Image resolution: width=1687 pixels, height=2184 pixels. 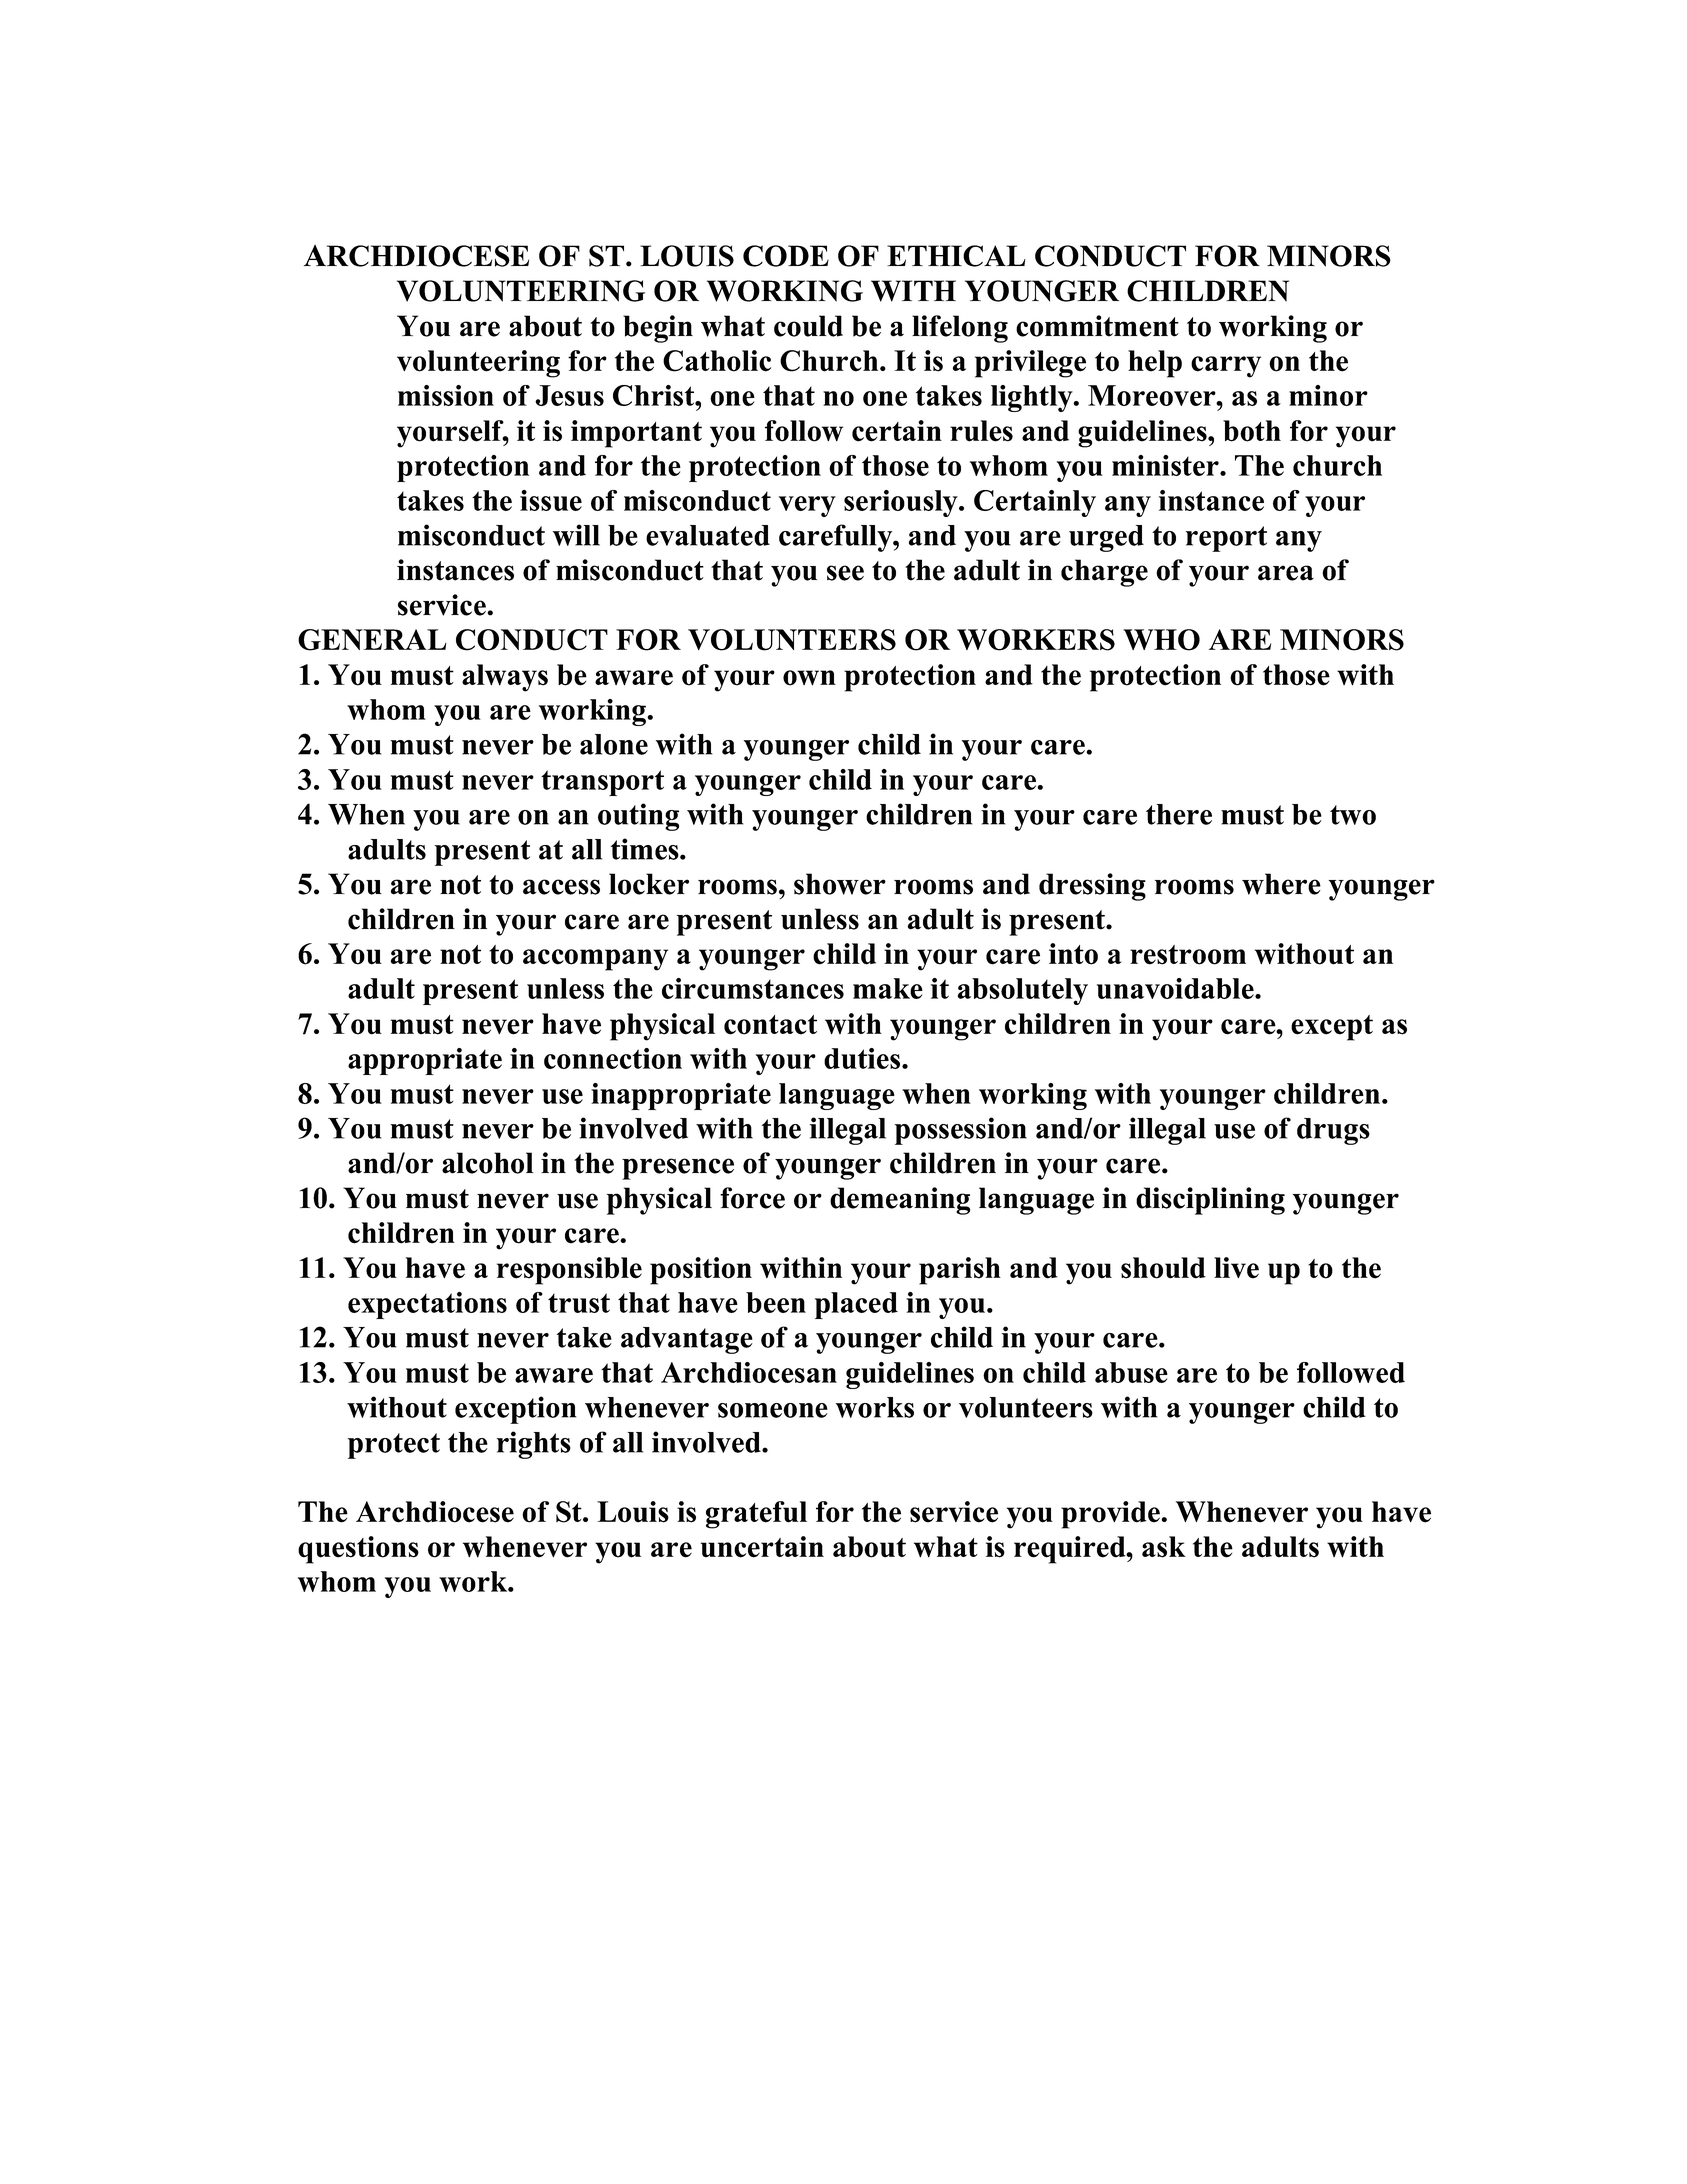 What do you see at coordinates (561, 887) in the screenshot?
I see `access` at bounding box center [561, 887].
